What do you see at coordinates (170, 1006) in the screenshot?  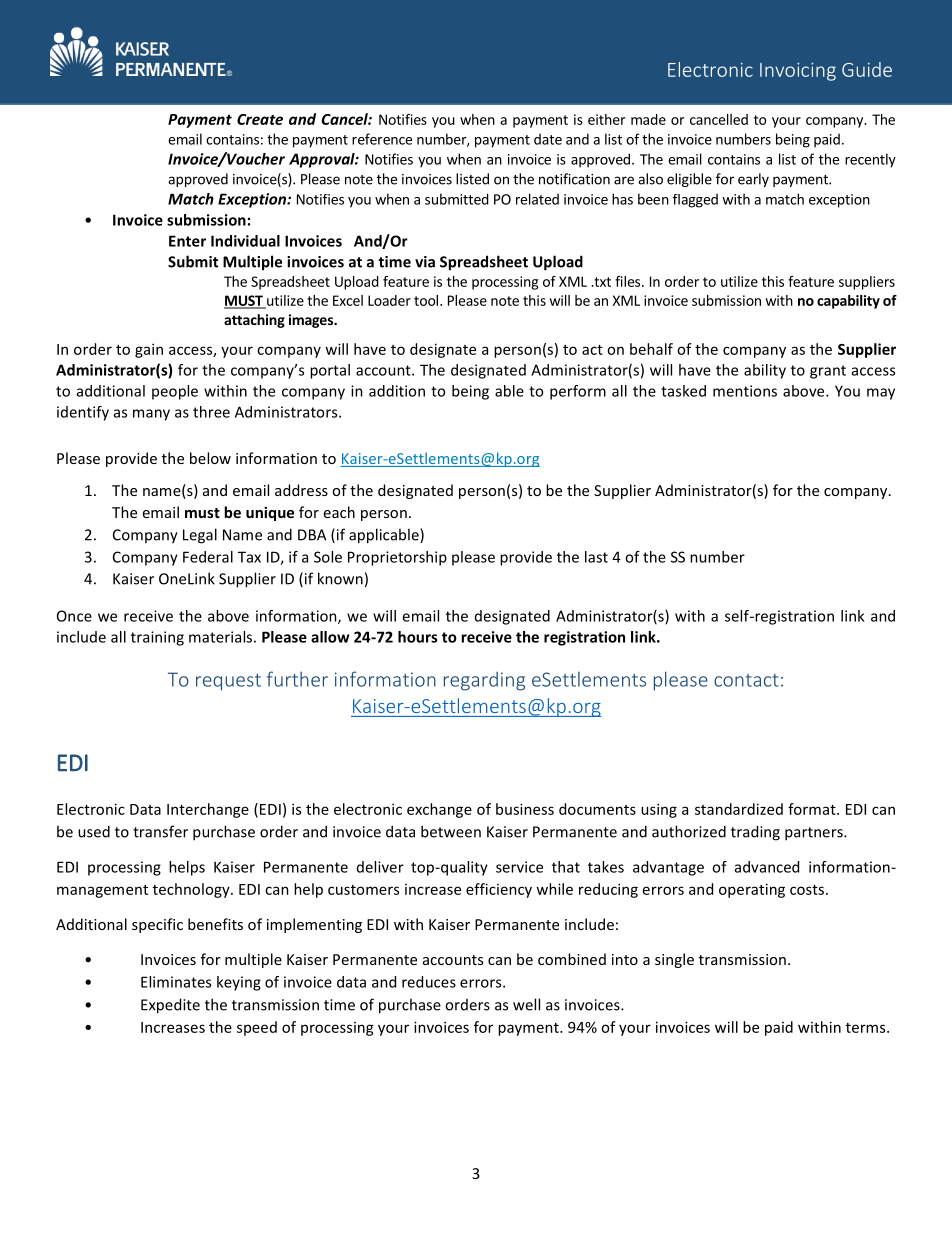 I see `Expedite` at bounding box center [170, 1006].
